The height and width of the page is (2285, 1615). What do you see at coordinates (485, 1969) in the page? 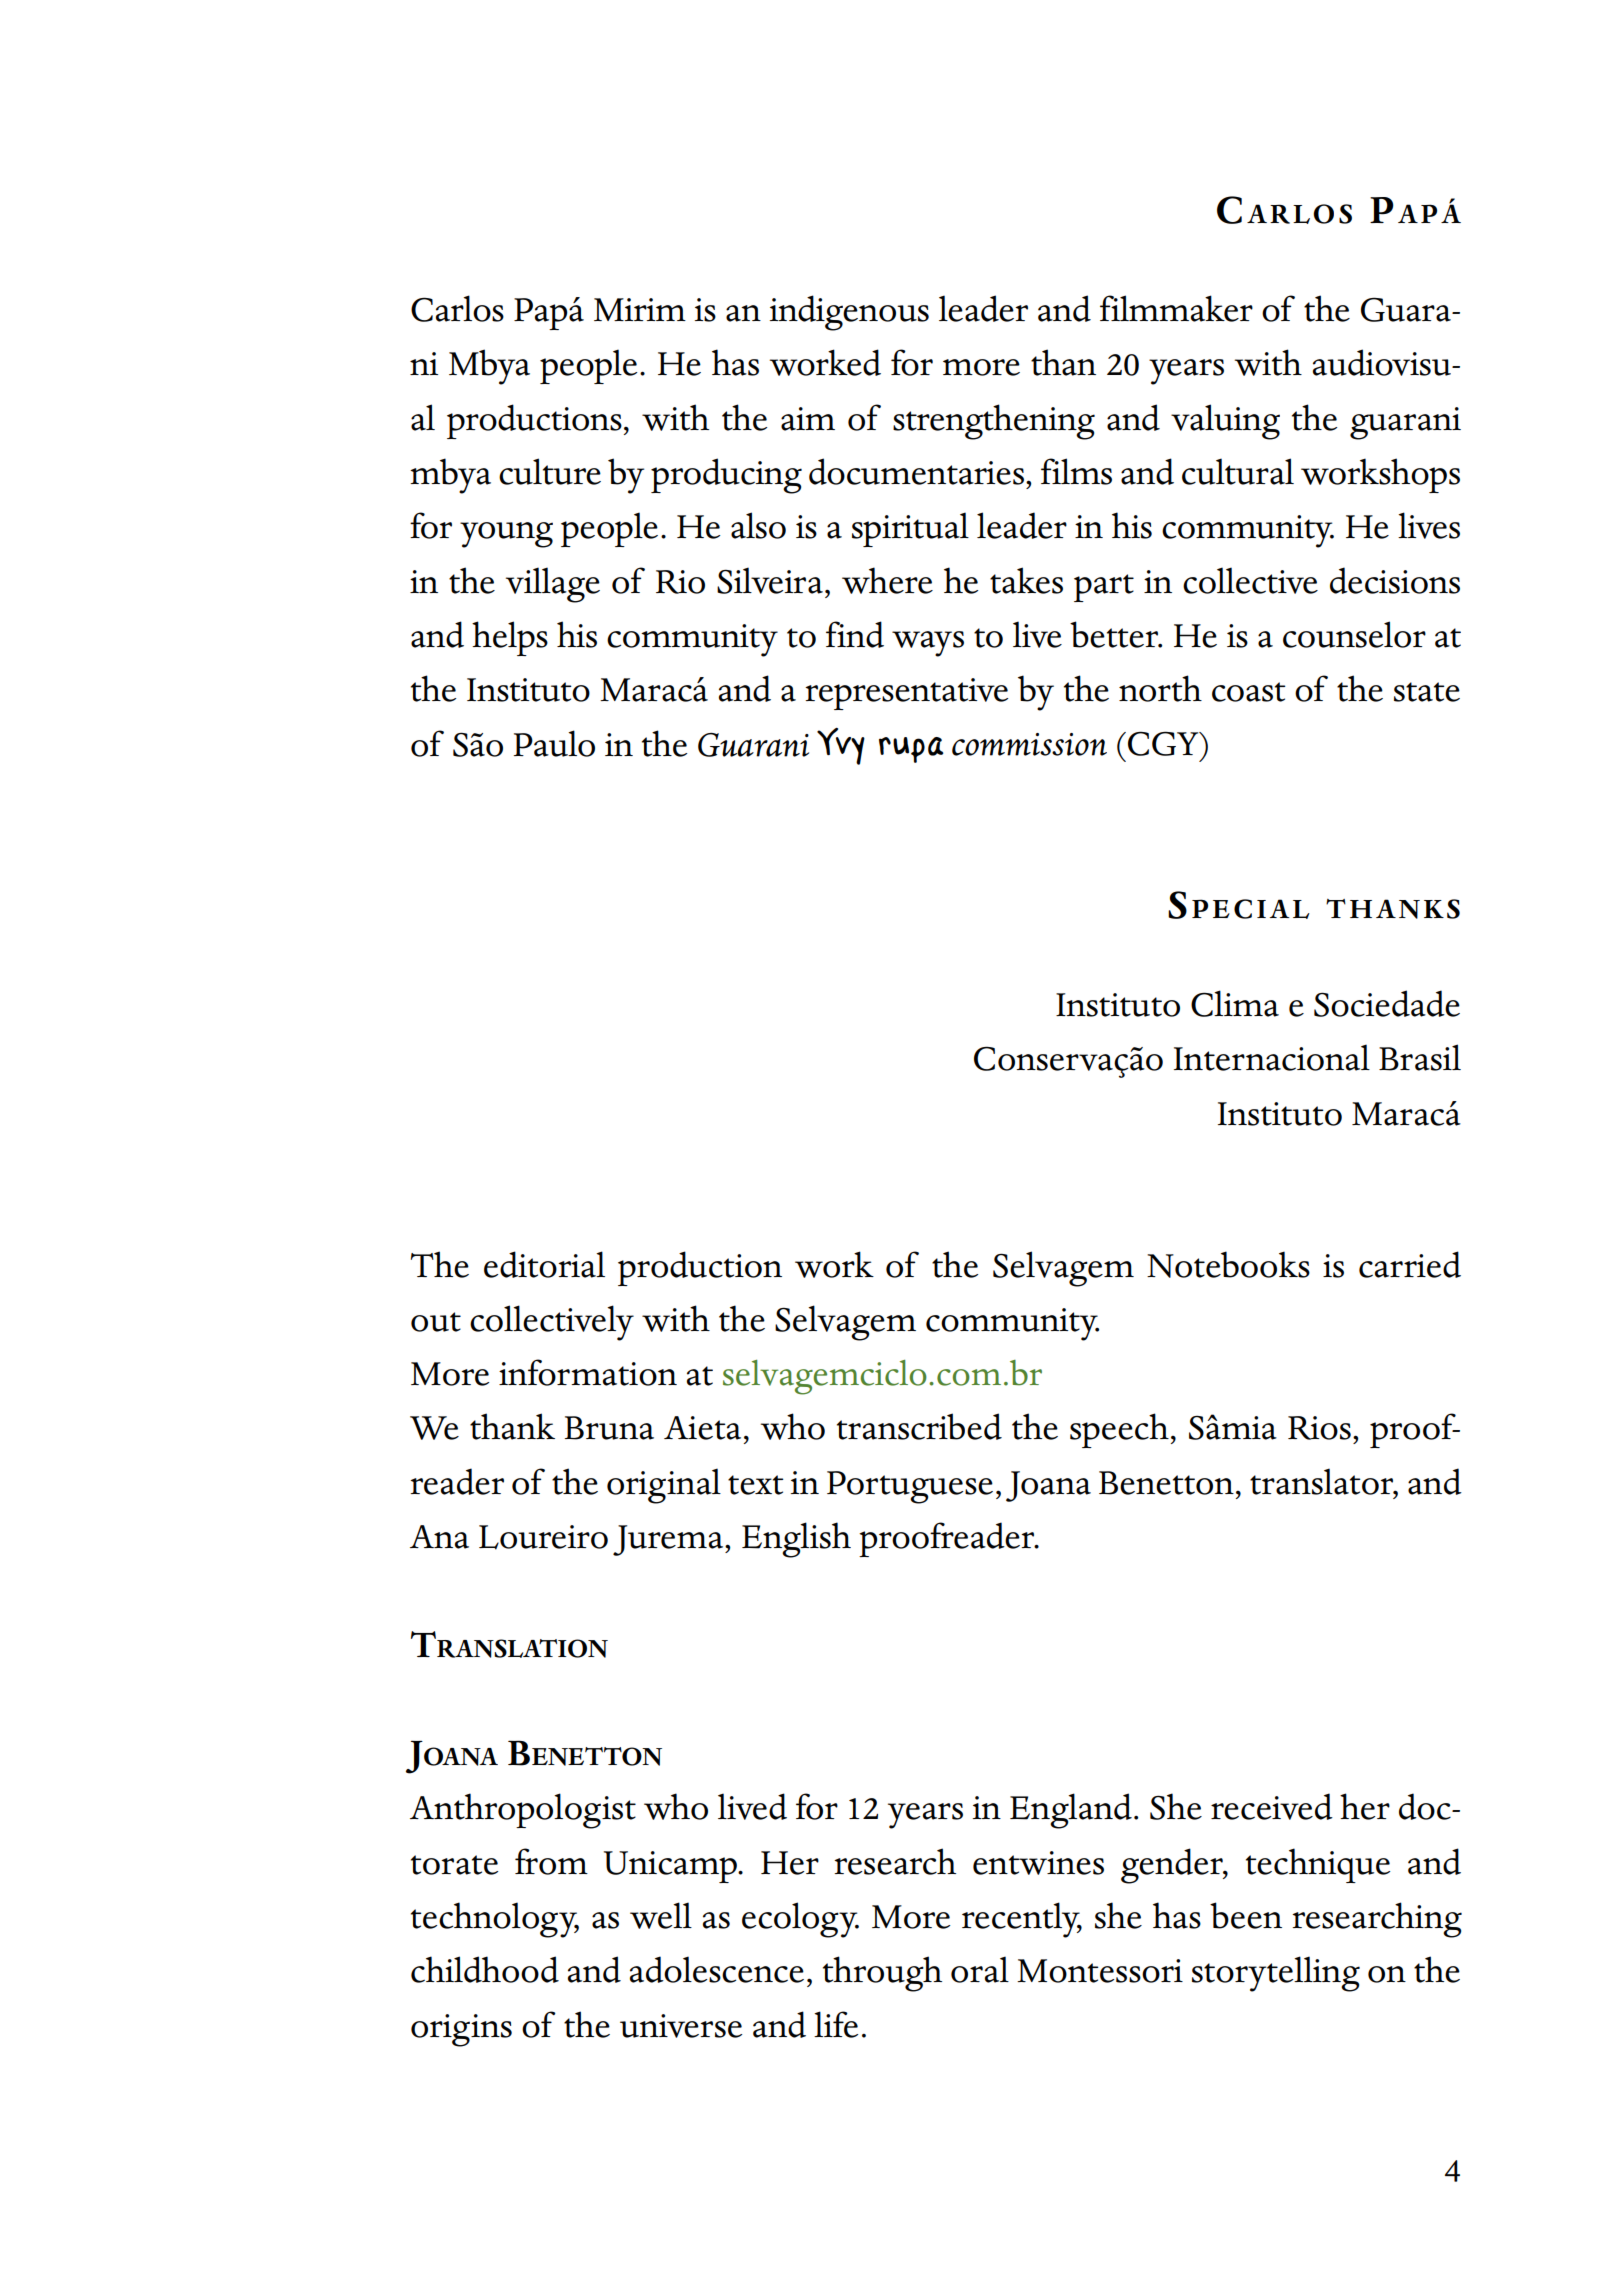
I see `childhood` at bounding box center [485, 1969].
